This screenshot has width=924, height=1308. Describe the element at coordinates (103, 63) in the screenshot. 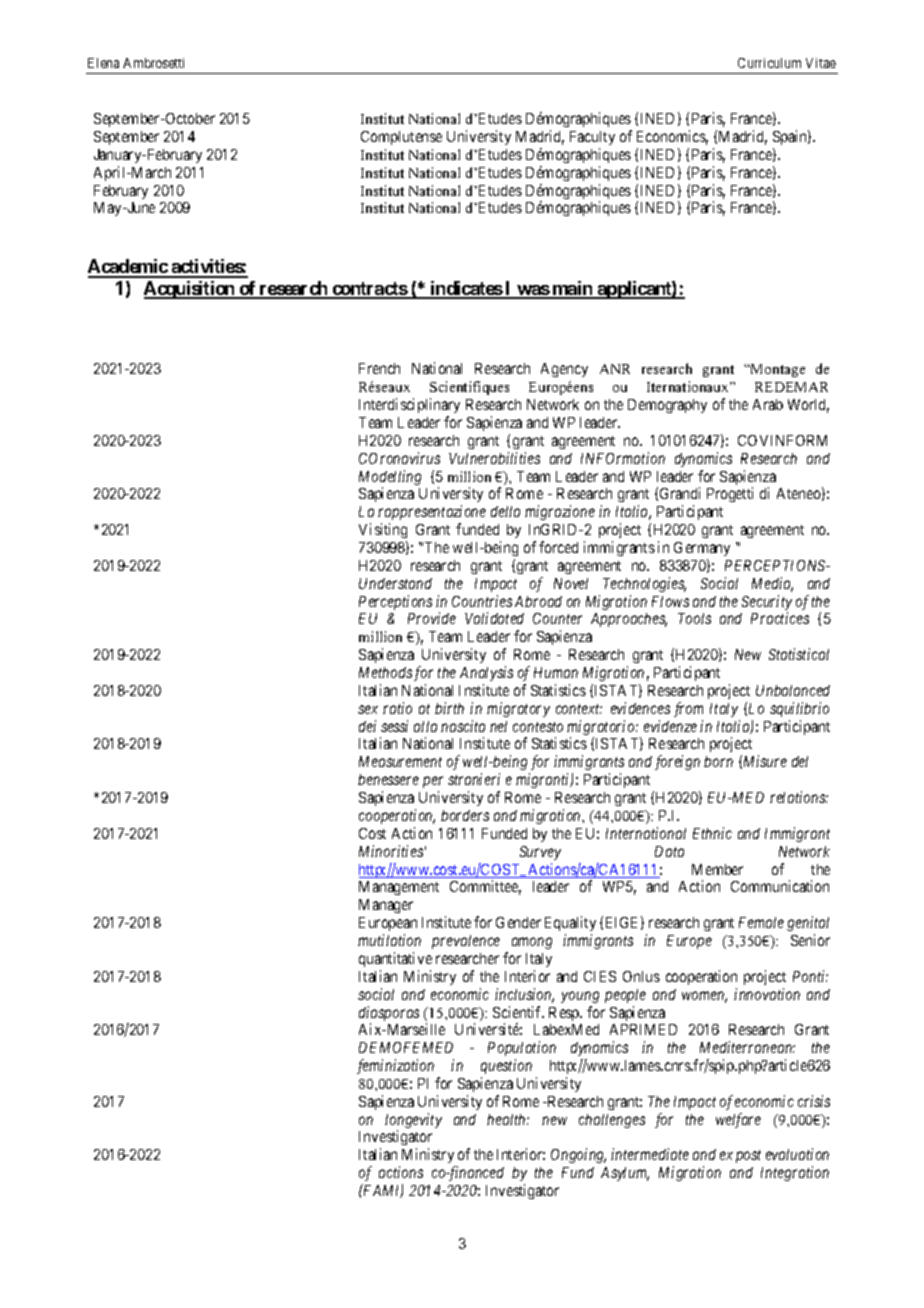

I see `Elena` at that location.
